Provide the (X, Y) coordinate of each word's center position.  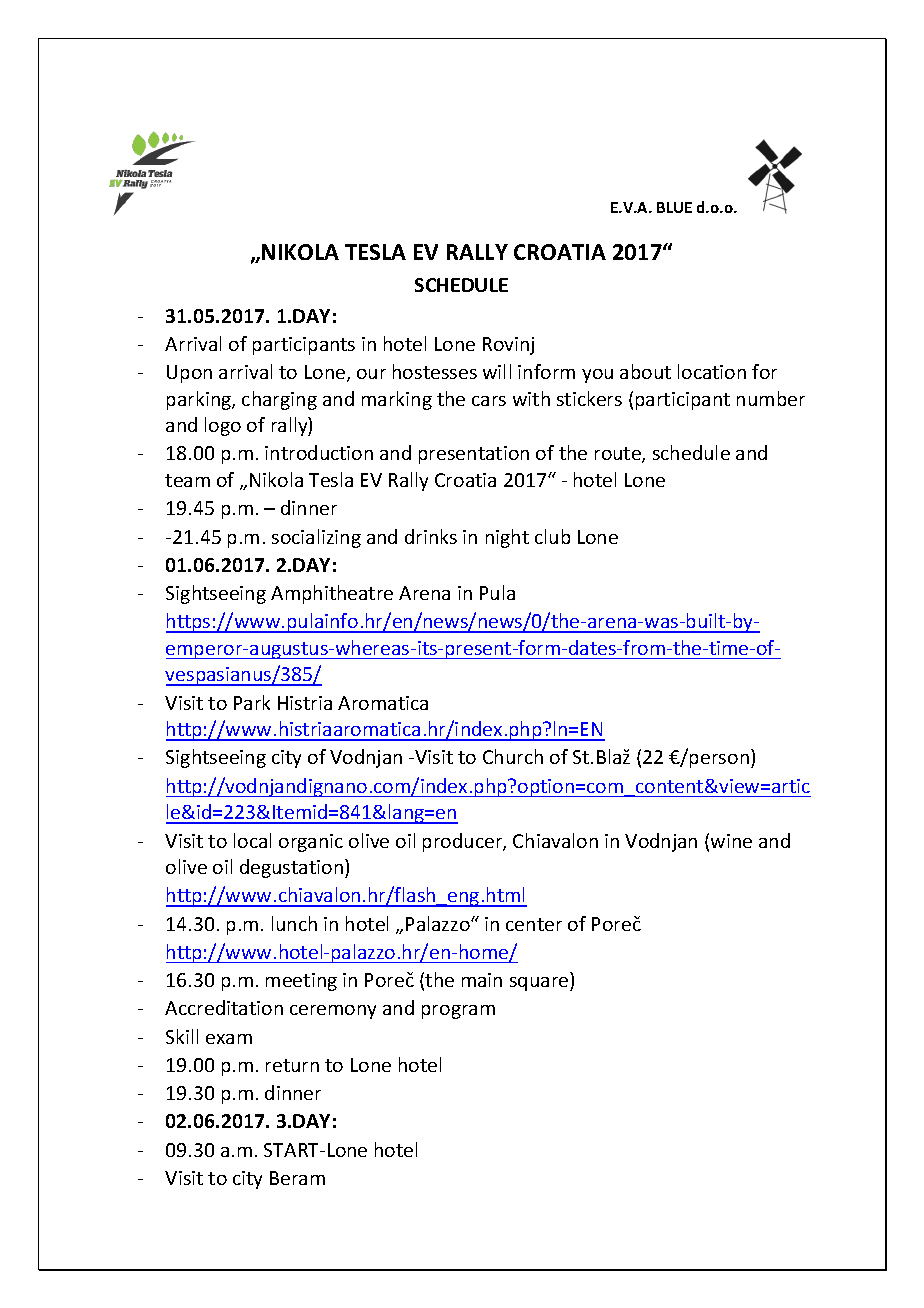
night (507, 538)
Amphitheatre (332, 594)
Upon (189, 374)
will (497, 371)
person (719, 761)
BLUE (674, 207)
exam (229, 1039)
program (458, 1012)
